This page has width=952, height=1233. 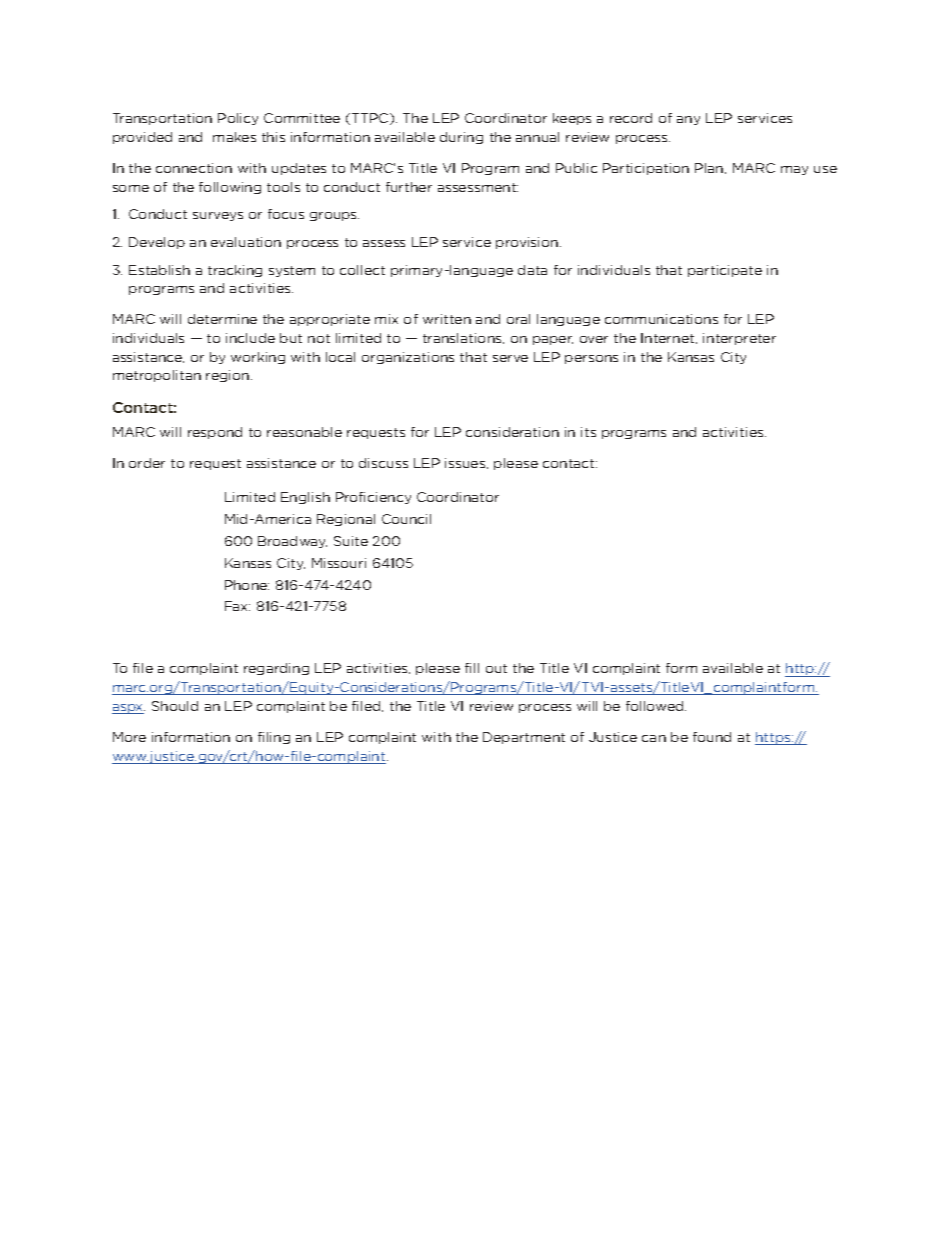 I want to click on its, so click(x=588, y=432).
